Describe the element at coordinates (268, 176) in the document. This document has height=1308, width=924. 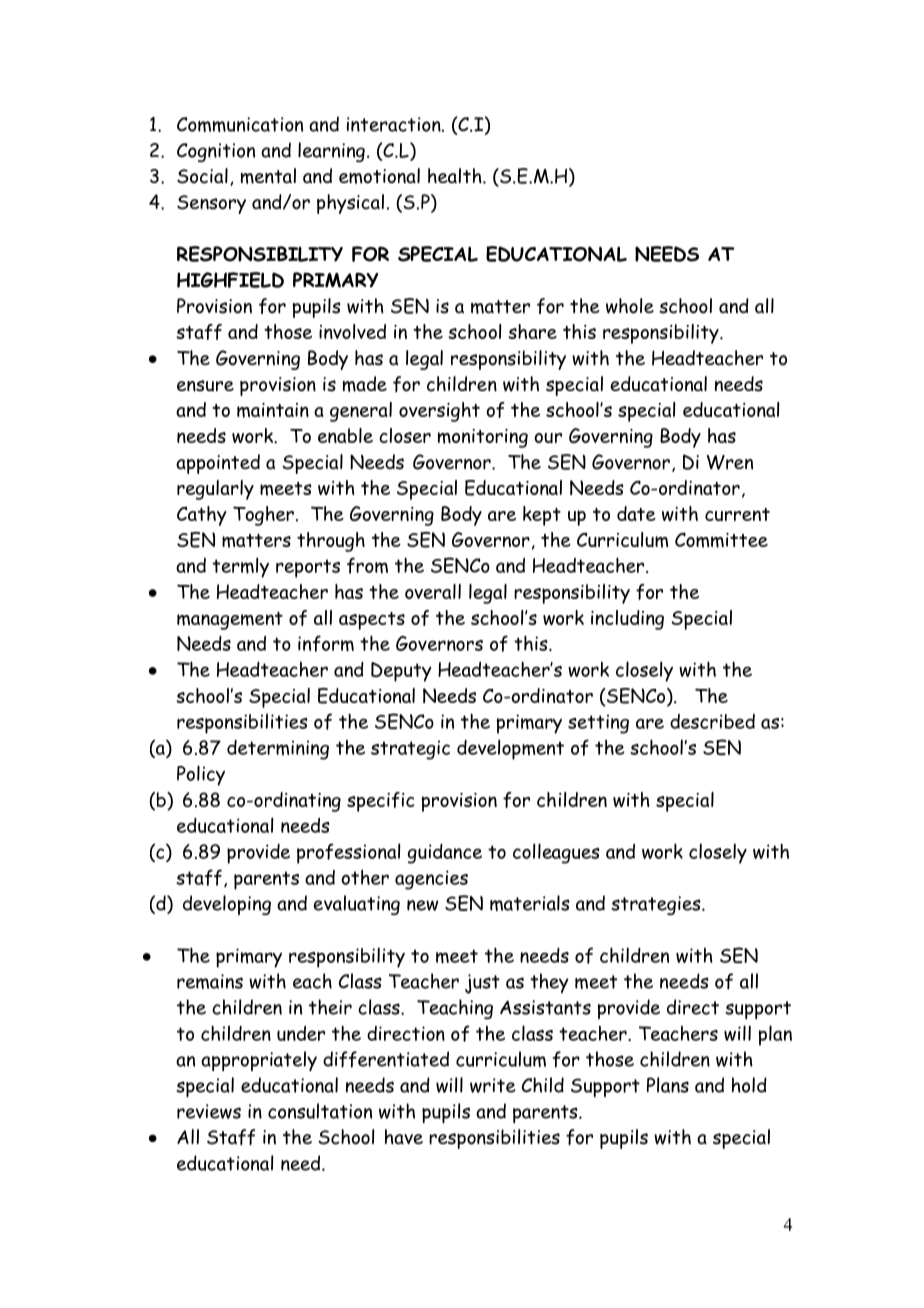
I see `mental` at that location.
